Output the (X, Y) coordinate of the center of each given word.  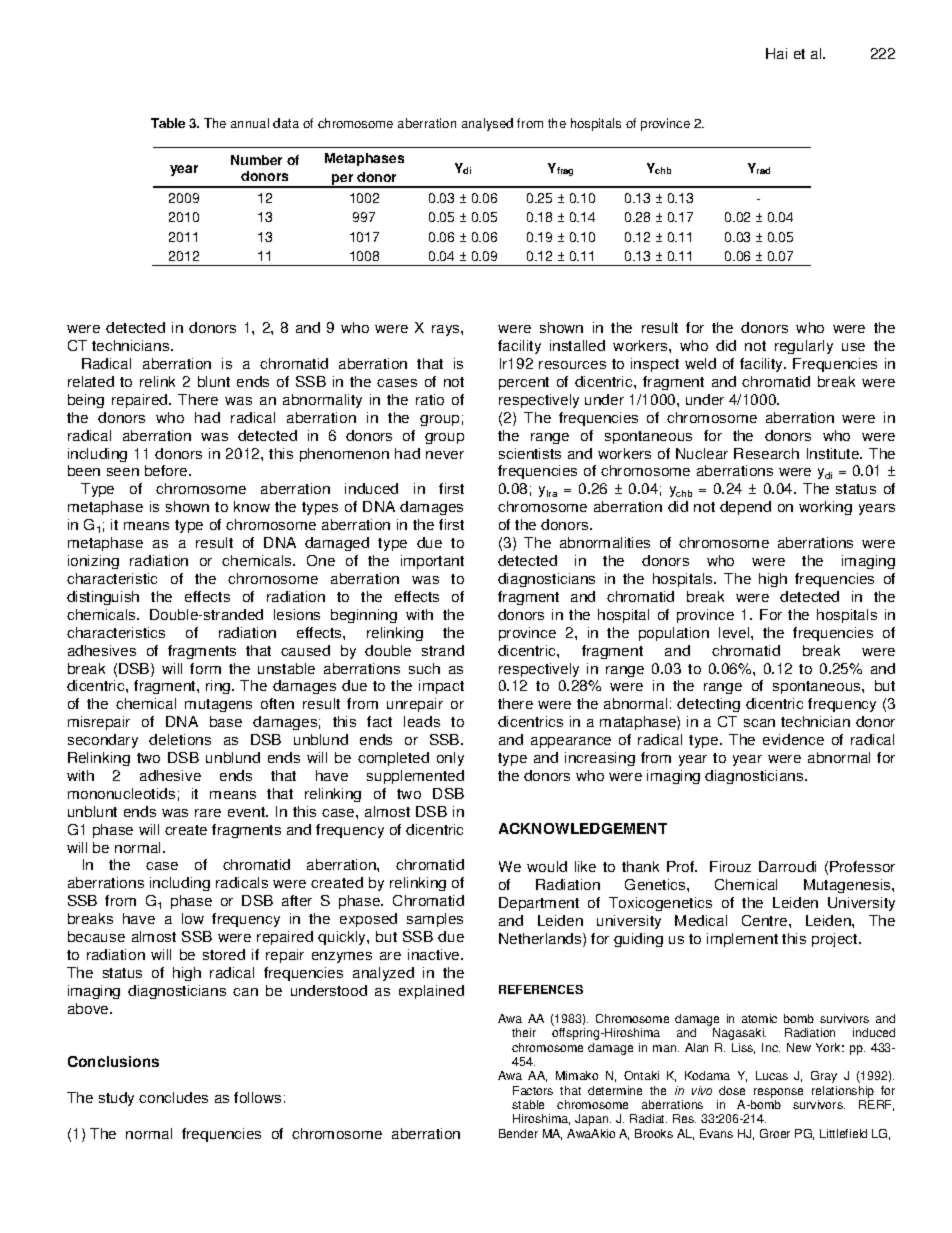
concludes (173, 1097)
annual (250, 123)
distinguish (103, 598)
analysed (487, 124)
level (735, 632)
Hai (776, 53)
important (432, 562)
